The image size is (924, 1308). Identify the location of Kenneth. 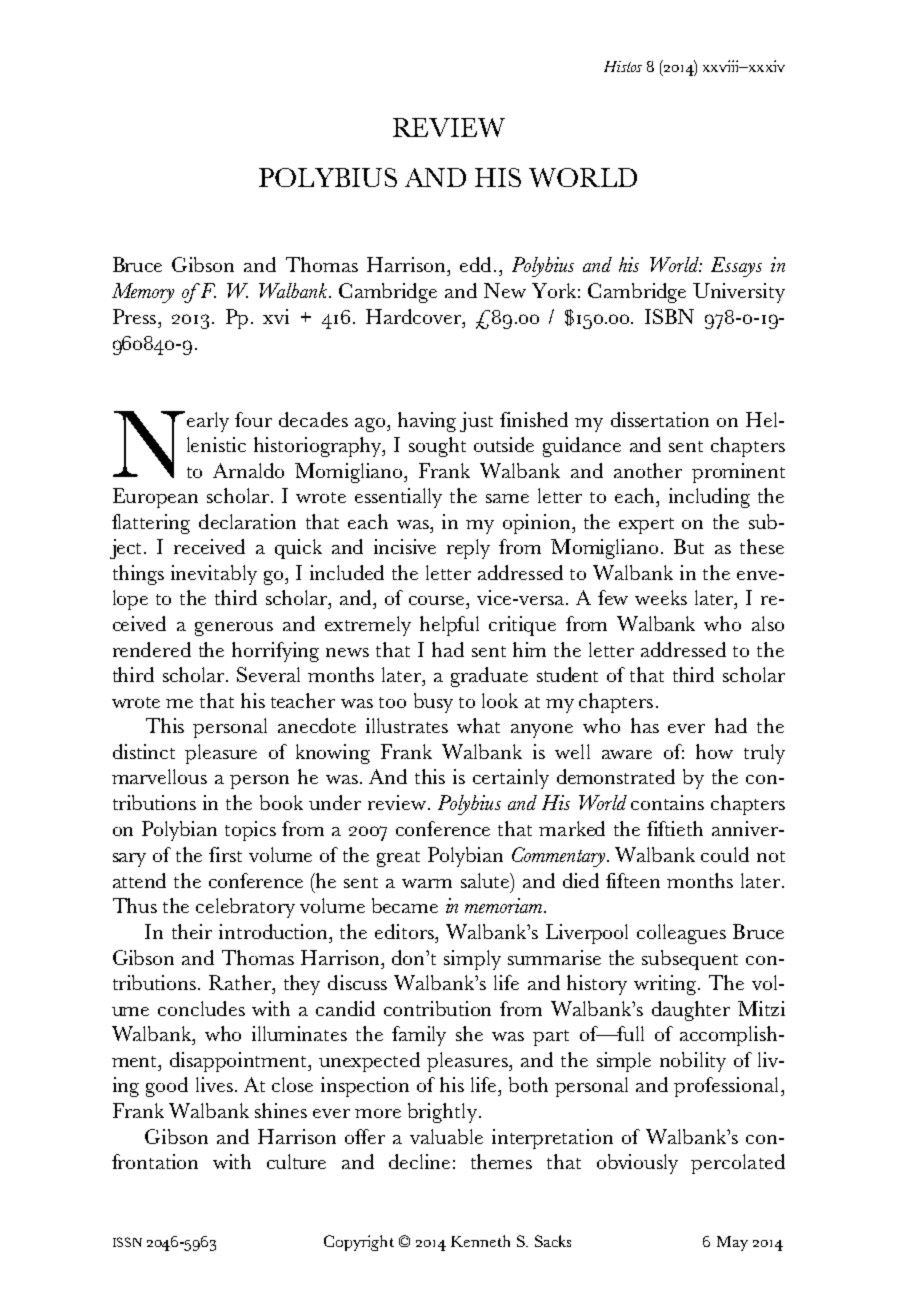
(480, 1241).
